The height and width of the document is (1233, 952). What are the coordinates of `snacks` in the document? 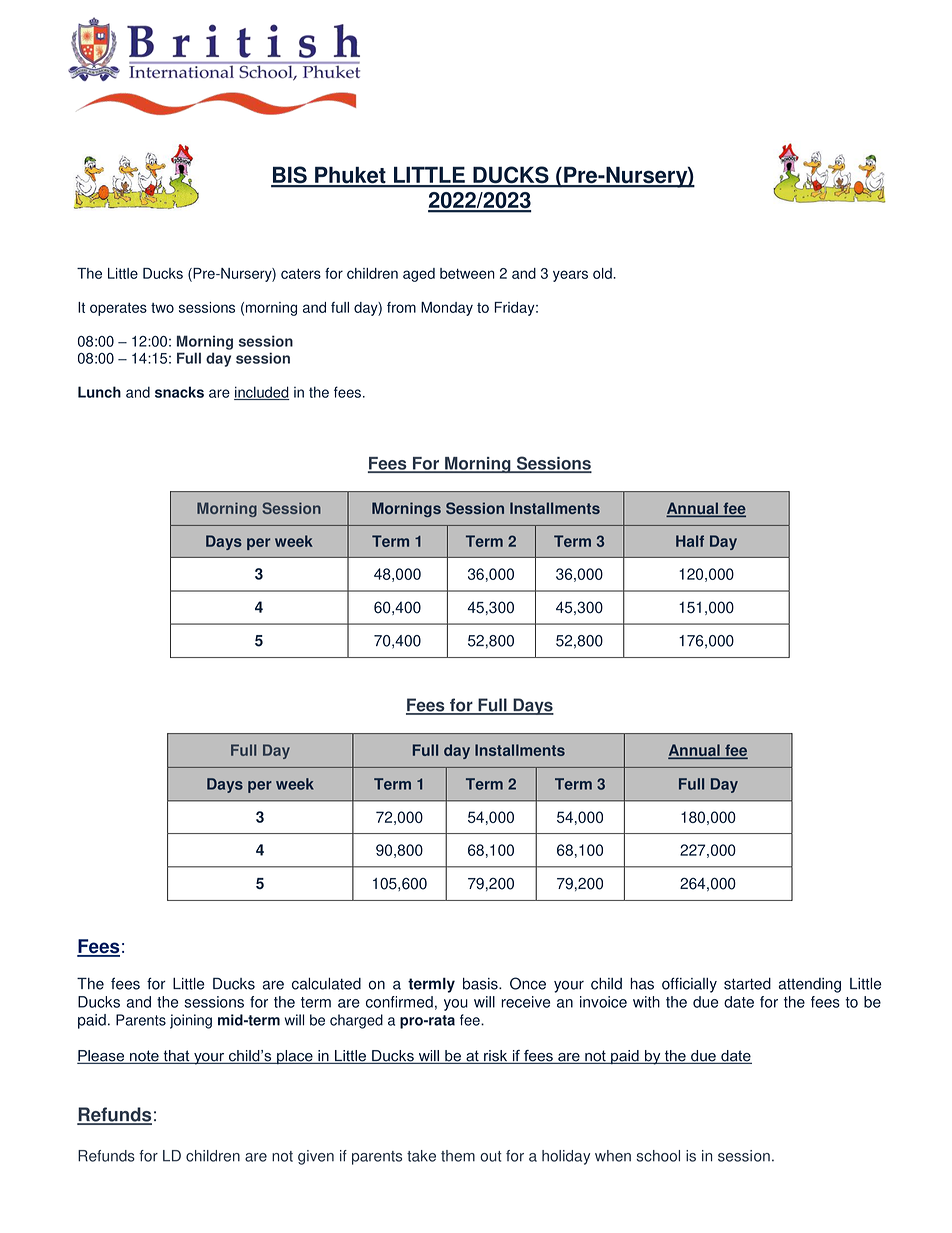 It's located at (179, 392).
